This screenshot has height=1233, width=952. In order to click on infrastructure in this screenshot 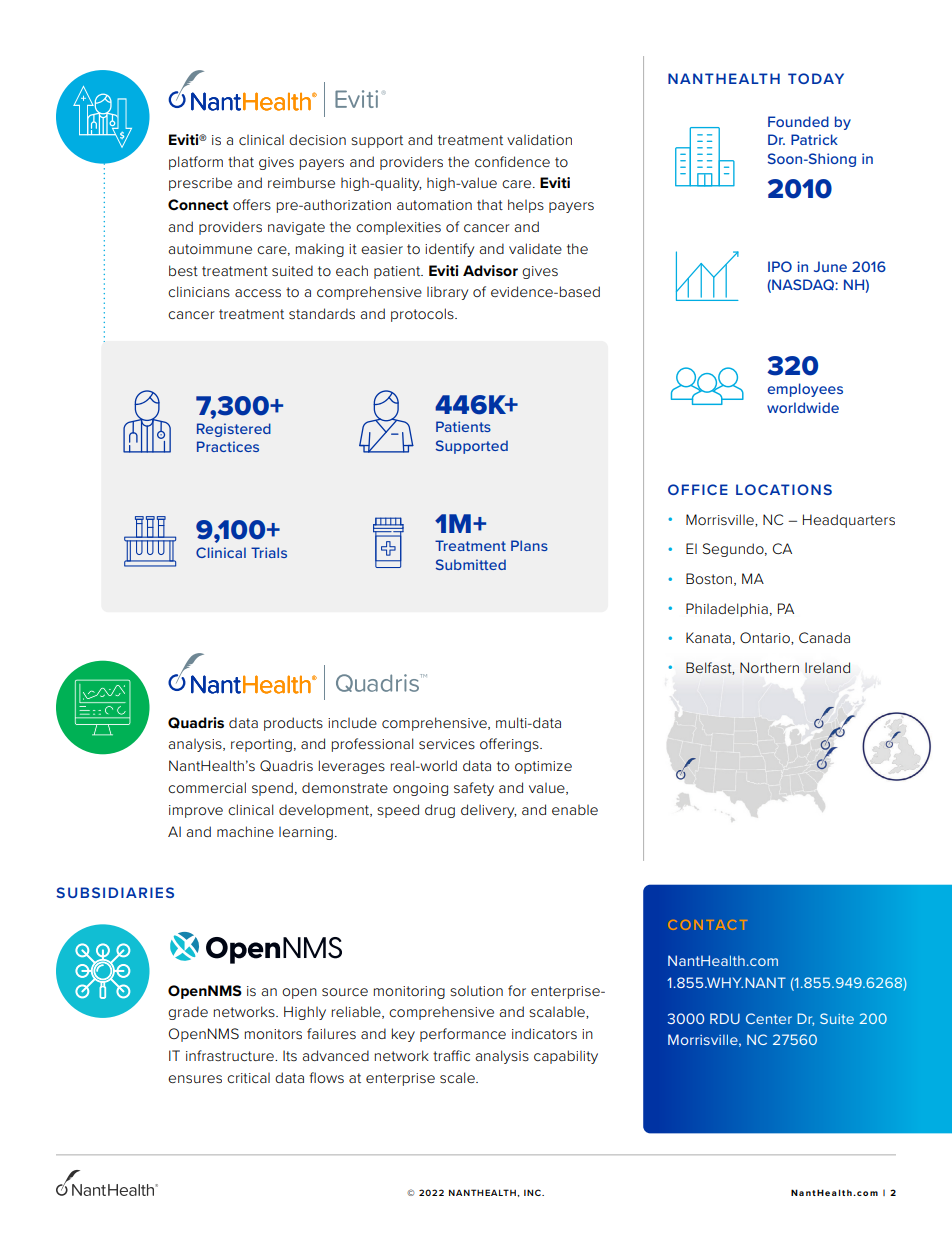, I will do `click(231, 1055)`.
